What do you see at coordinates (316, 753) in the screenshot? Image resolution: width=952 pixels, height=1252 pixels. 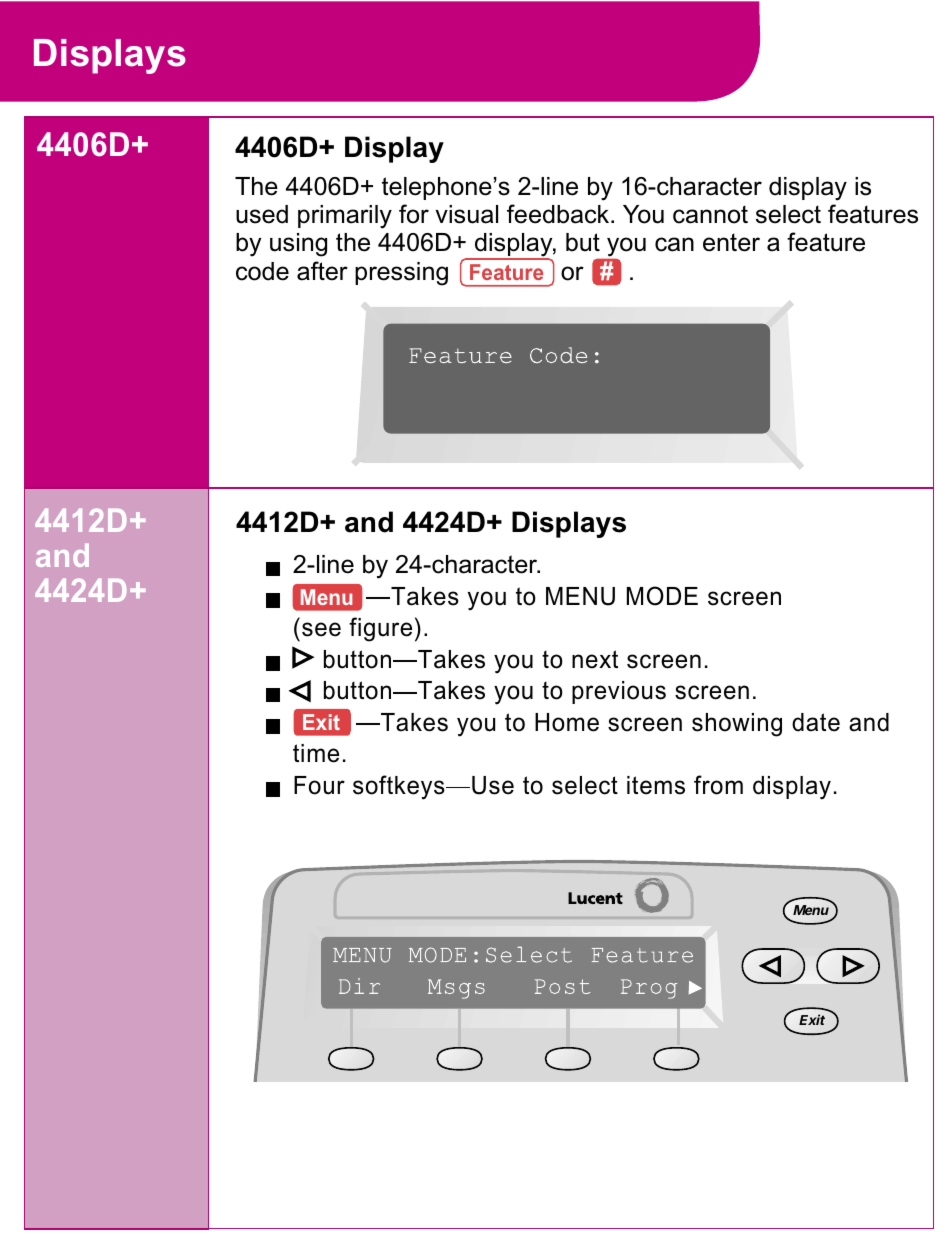 I see `time` at bounding box center [316, 753].
